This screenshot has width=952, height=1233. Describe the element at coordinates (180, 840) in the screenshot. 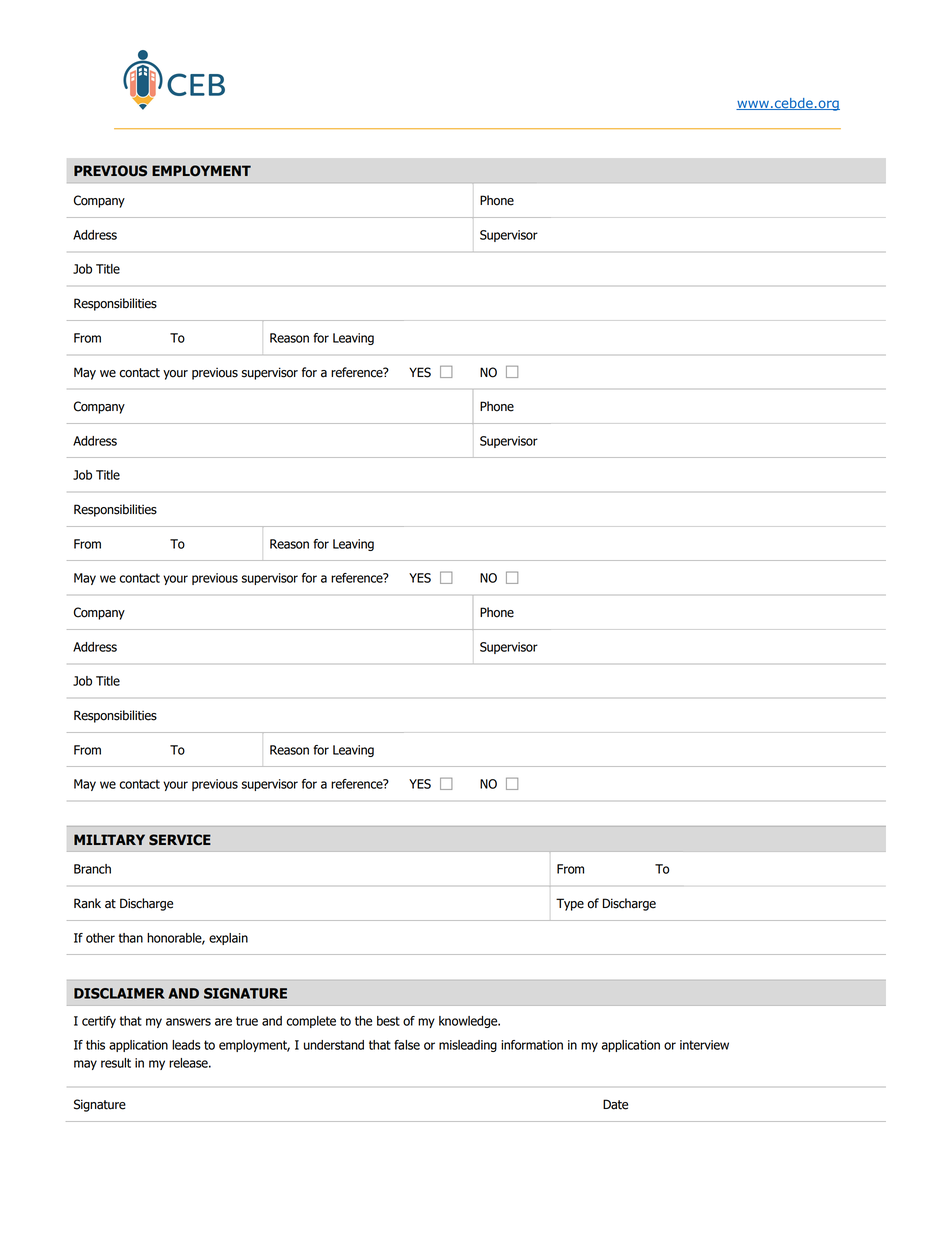

I see `SERVICE` at that location.
